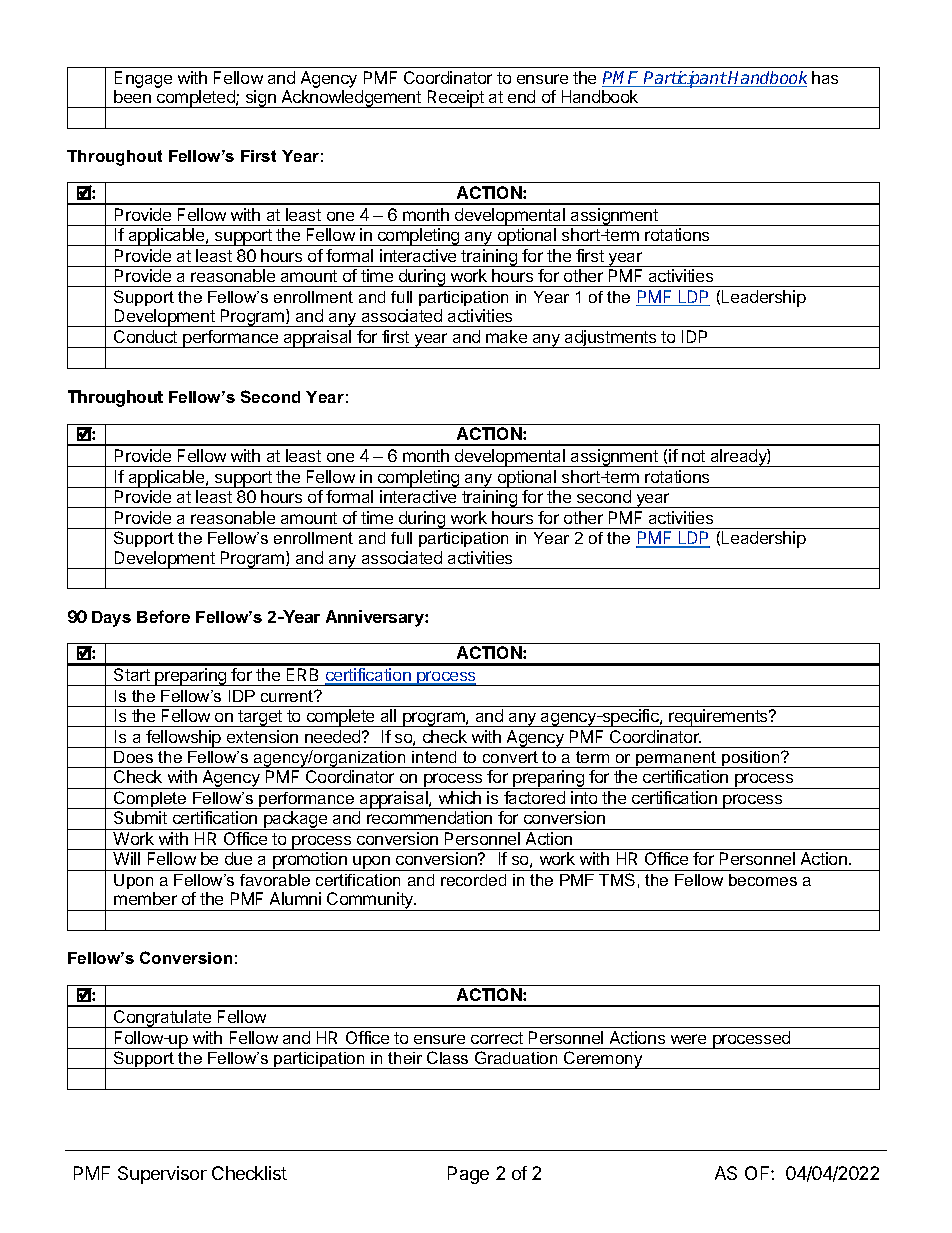  Describe the element at coordinates (351, 99) in the image. I see `Acknowledgement` at that location.
